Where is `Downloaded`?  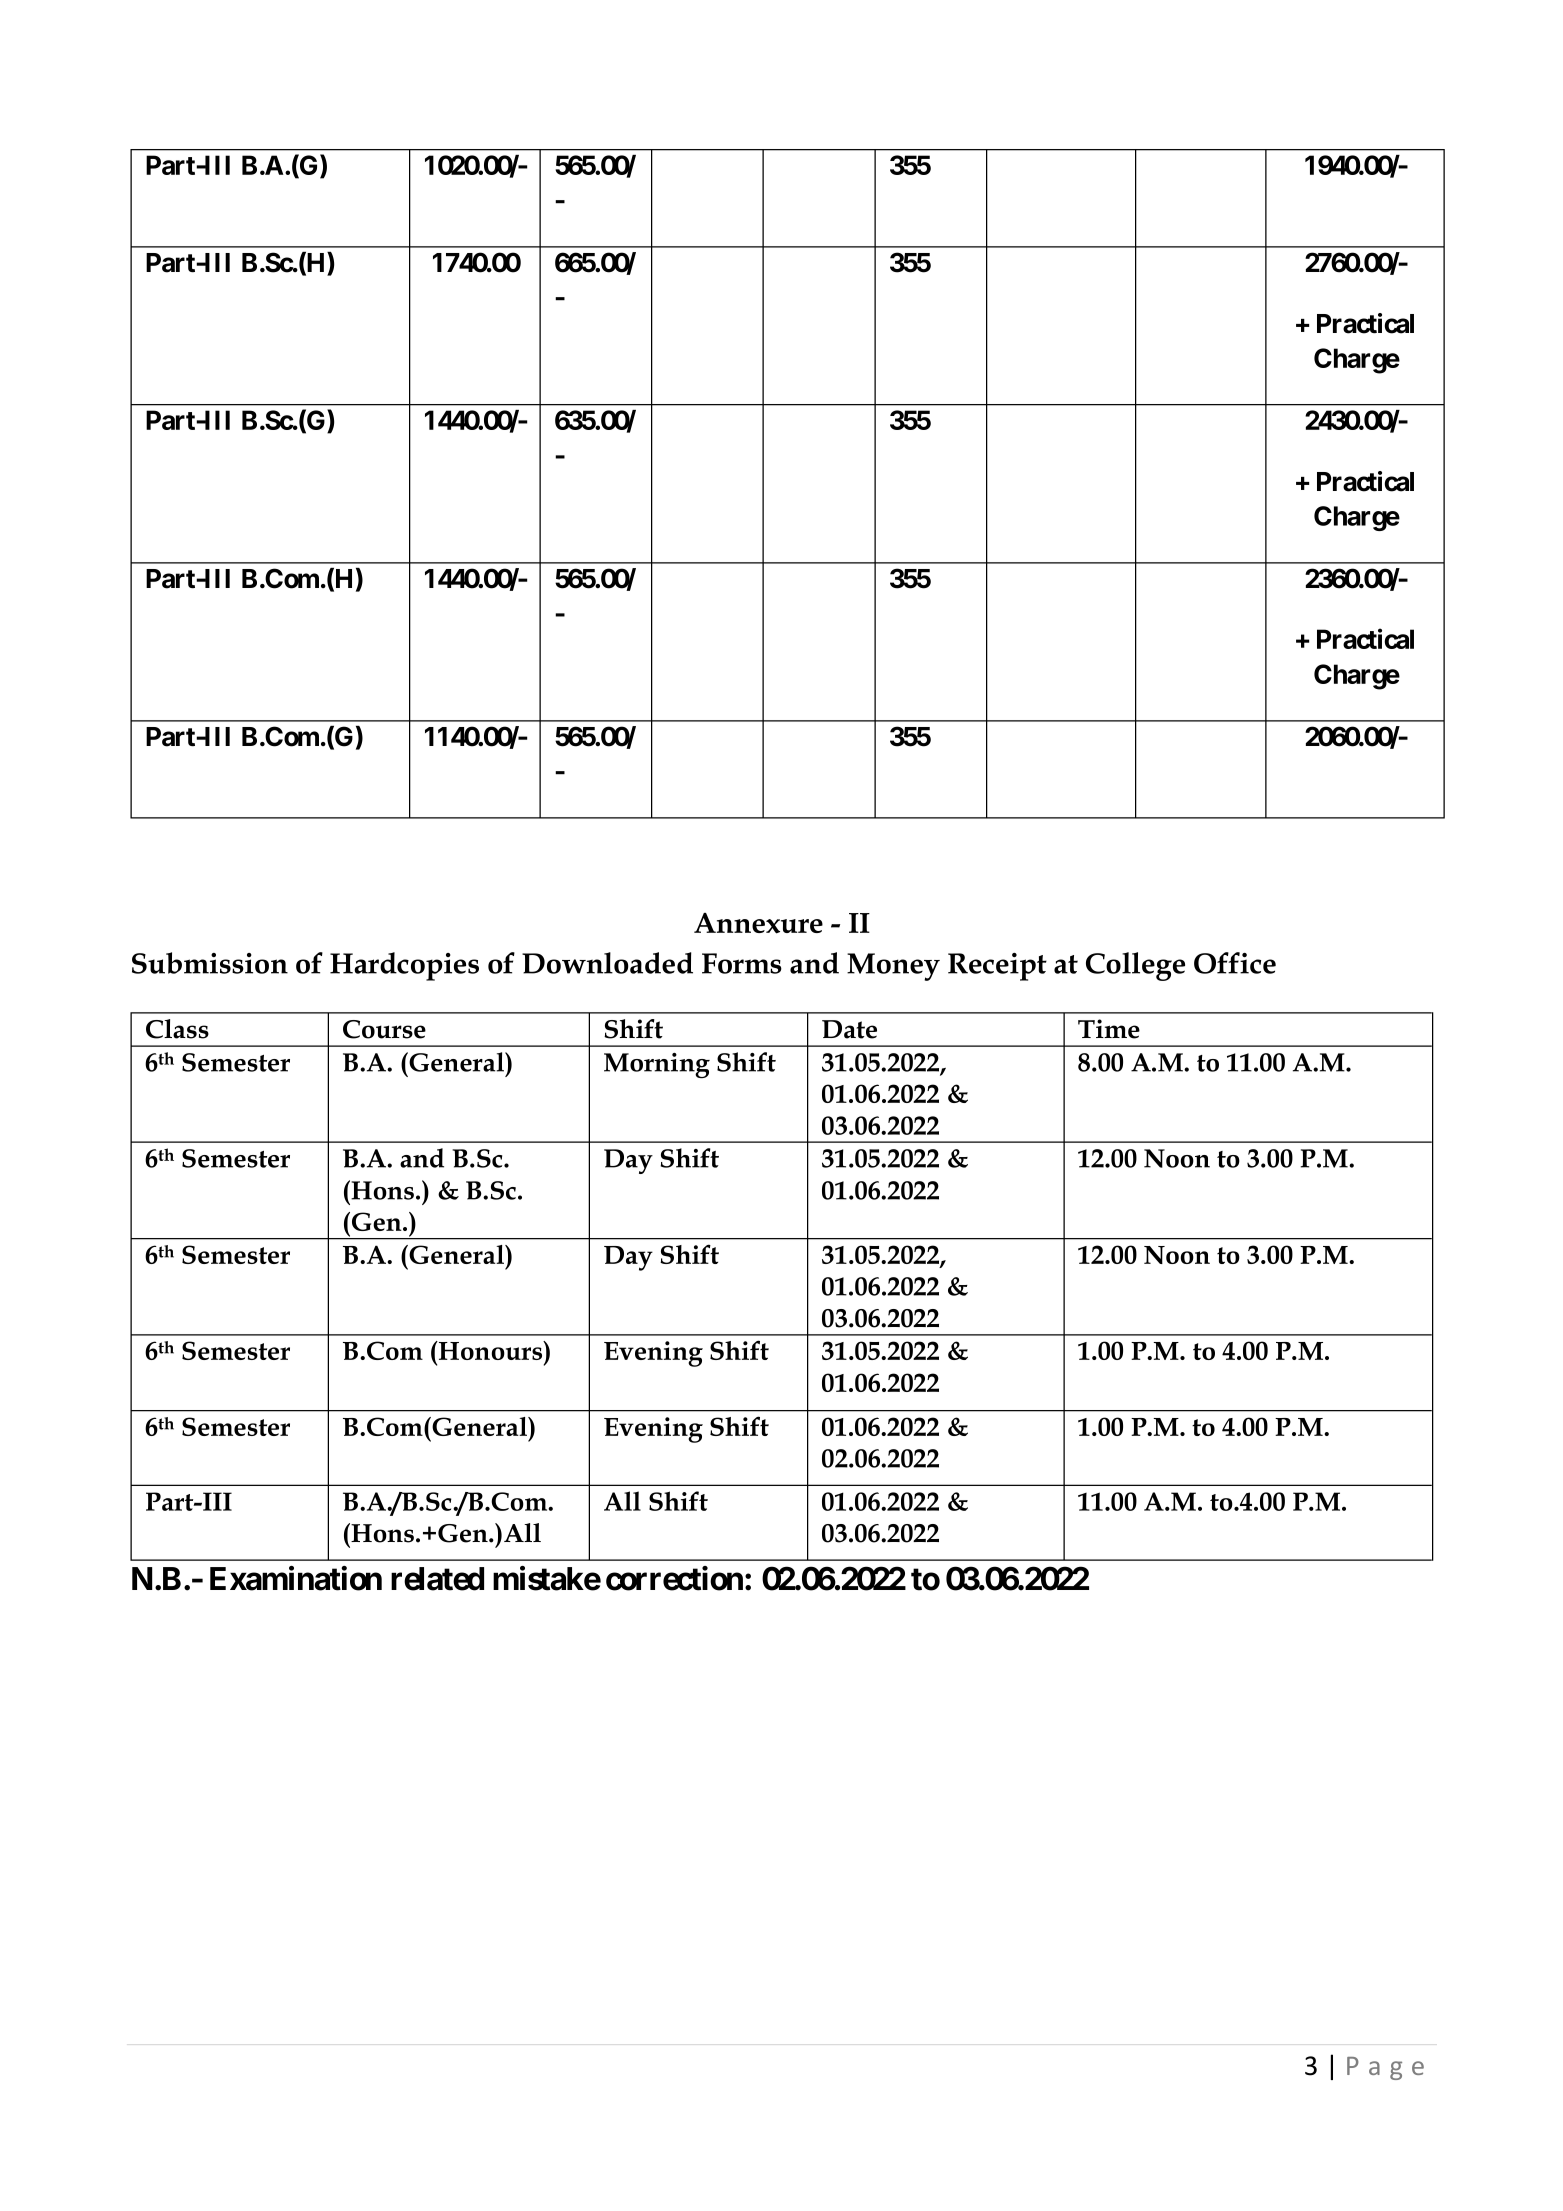 Downloaded is located at coordinates (607, 963).
